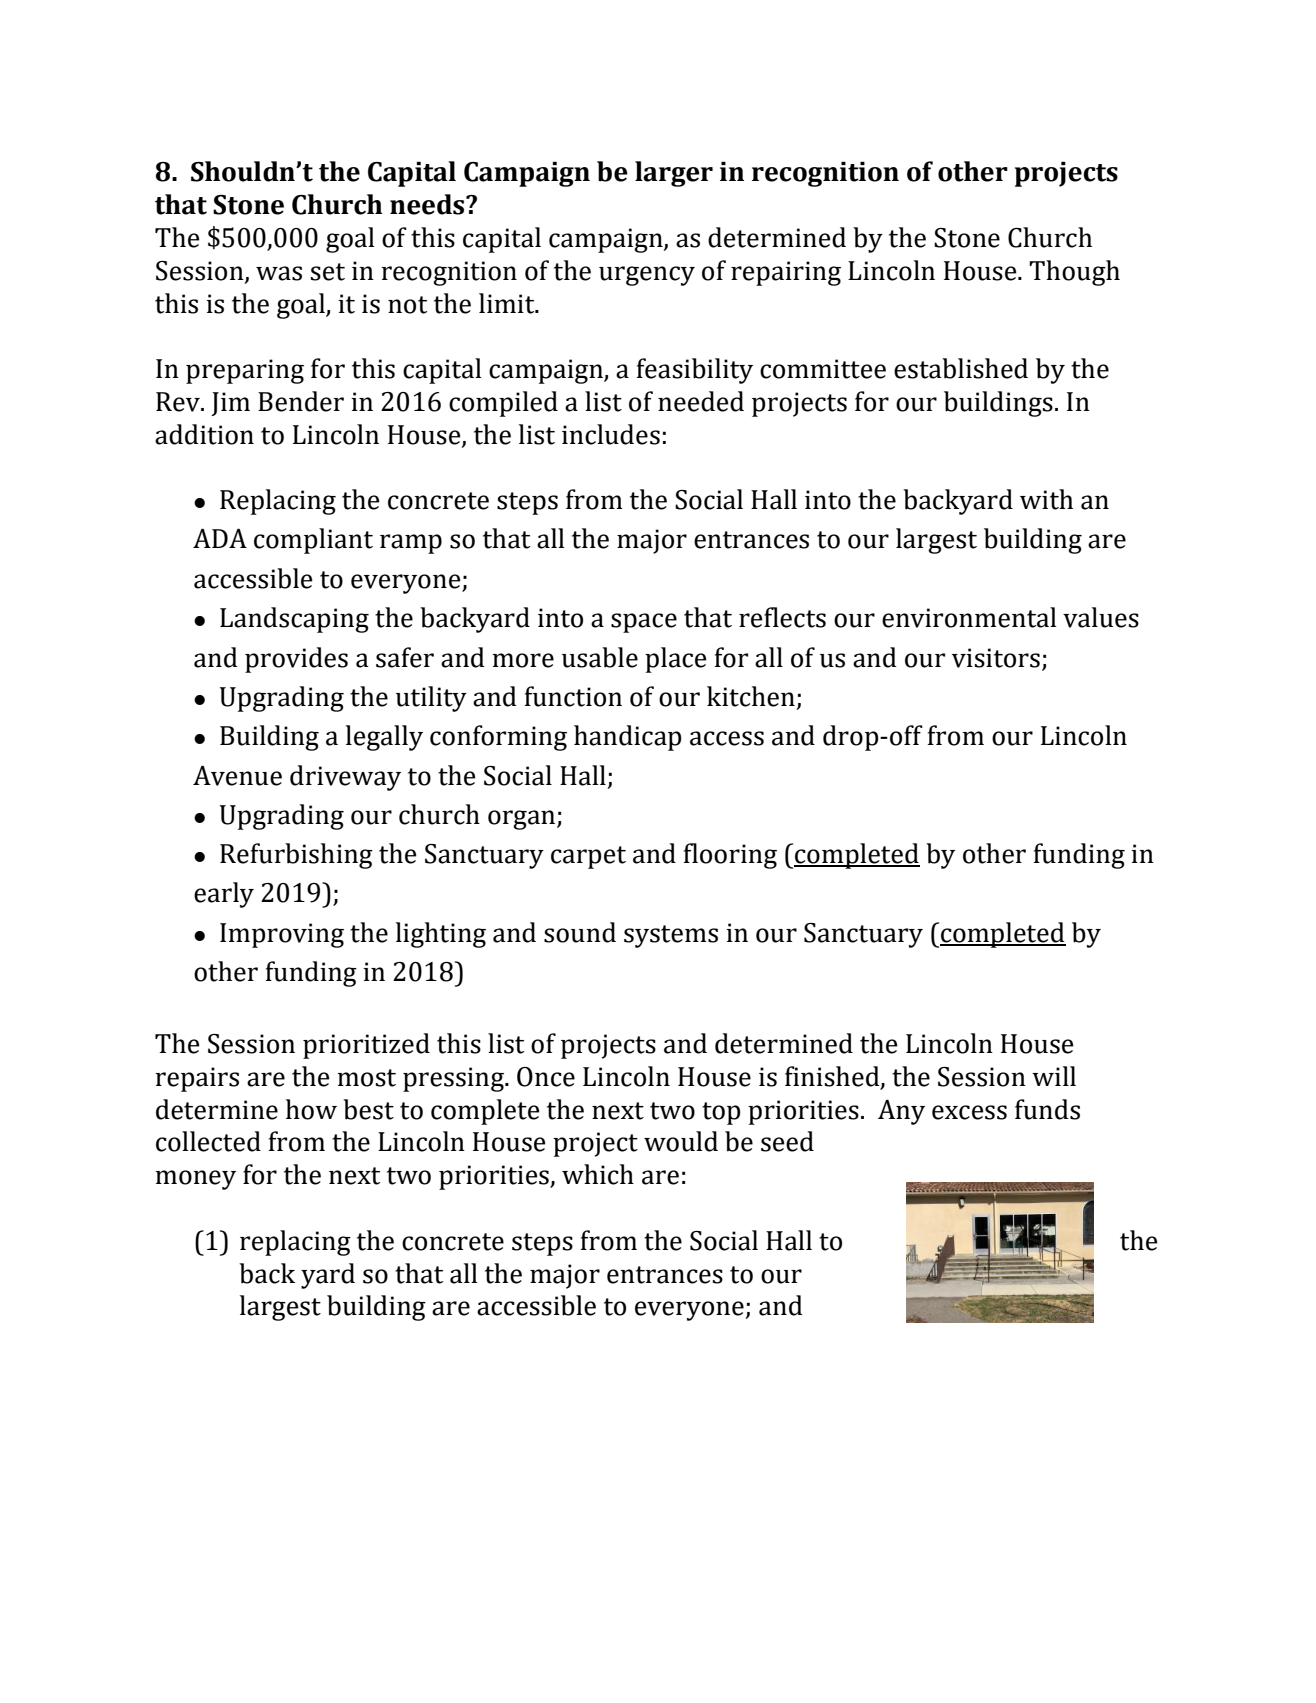 The image size is (1316, 1703). What do you see at coordinates (1046, 499) in the page?
I see `with` at bounding box center [1046, 499].
